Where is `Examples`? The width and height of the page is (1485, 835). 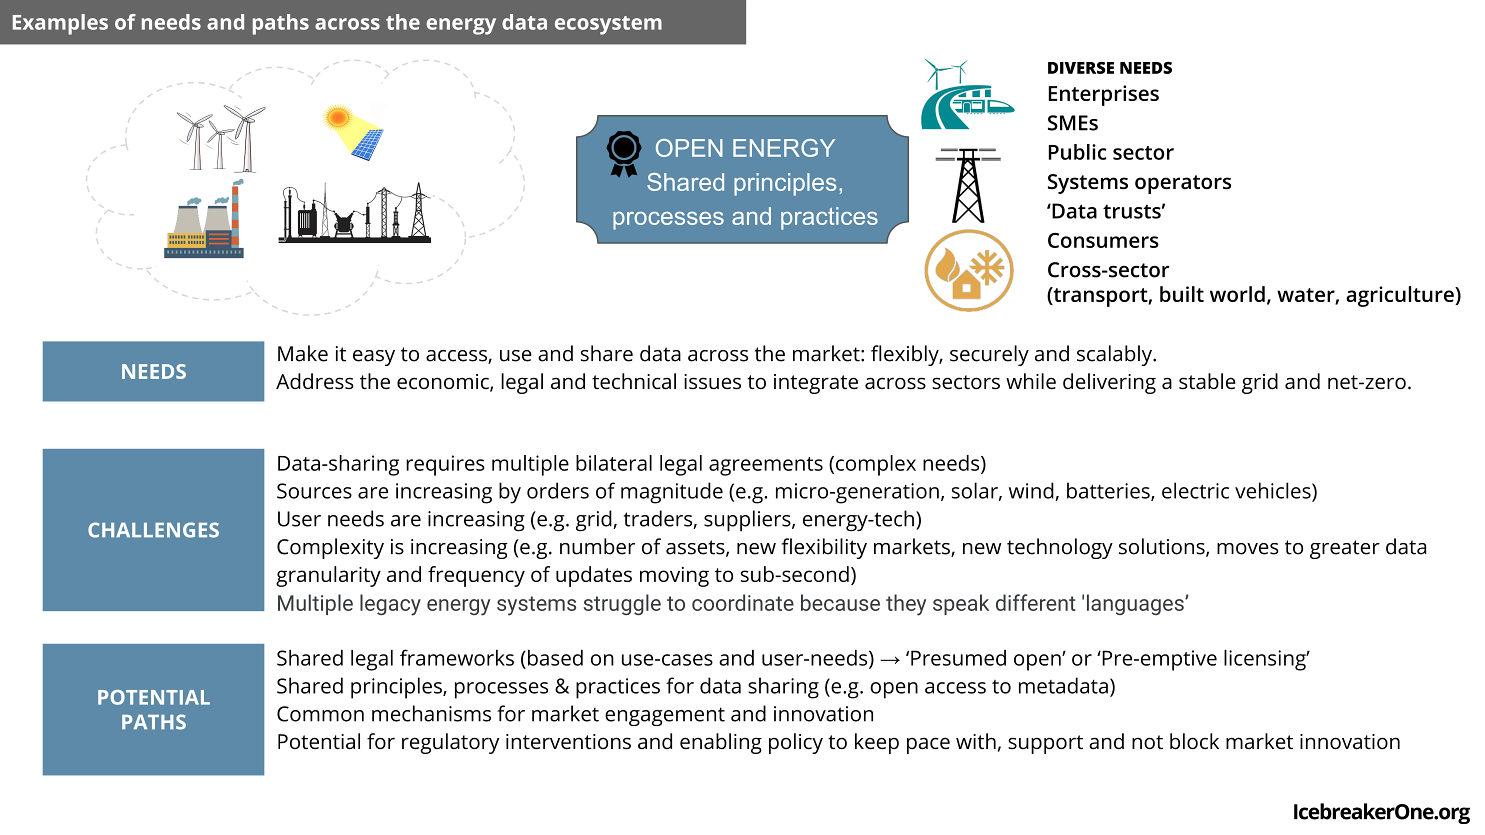 Examples is located at coordinates (60, 24).
